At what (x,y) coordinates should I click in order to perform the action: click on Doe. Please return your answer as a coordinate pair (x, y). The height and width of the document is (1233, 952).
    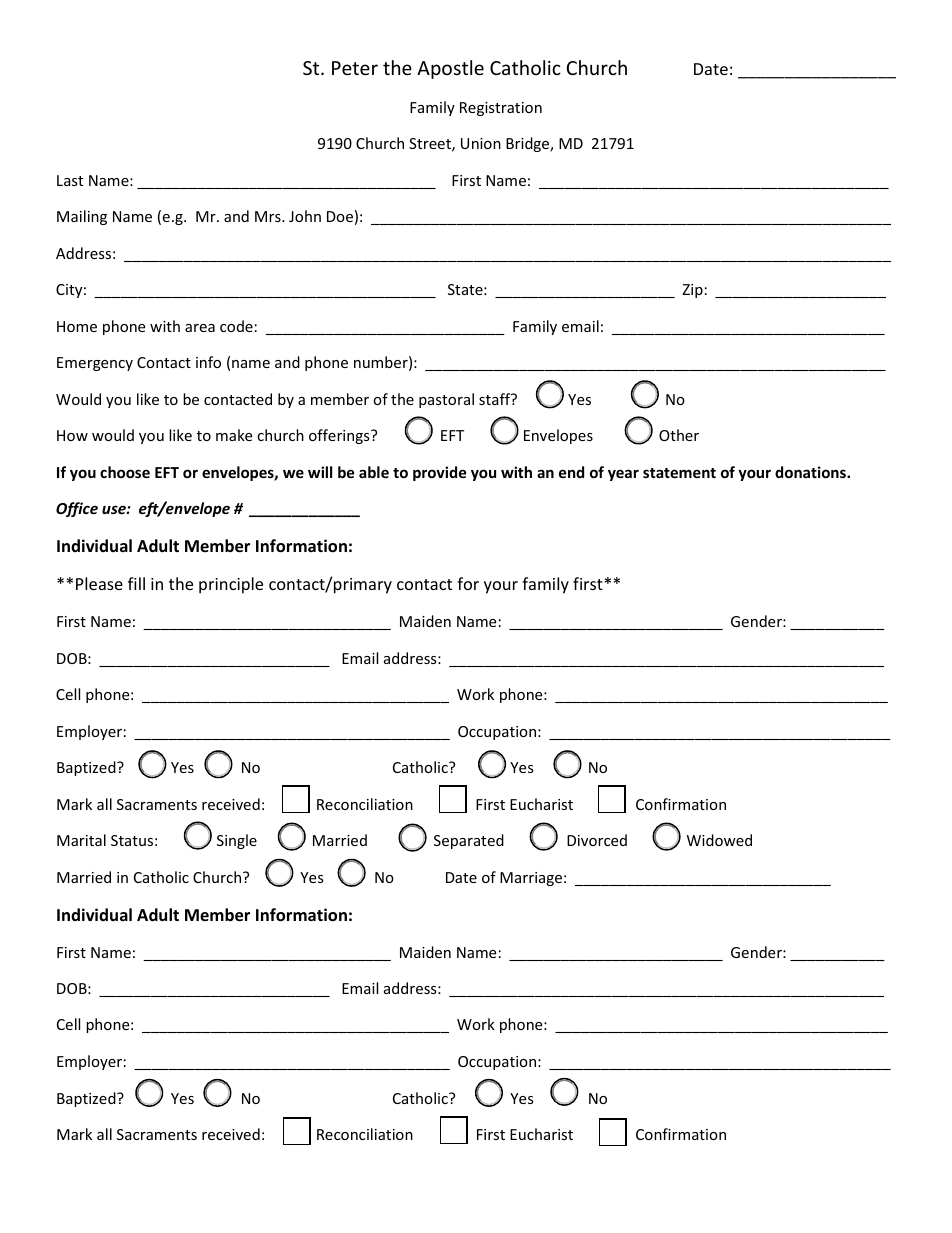
    Looking at the image, I should click on (340, 216).
